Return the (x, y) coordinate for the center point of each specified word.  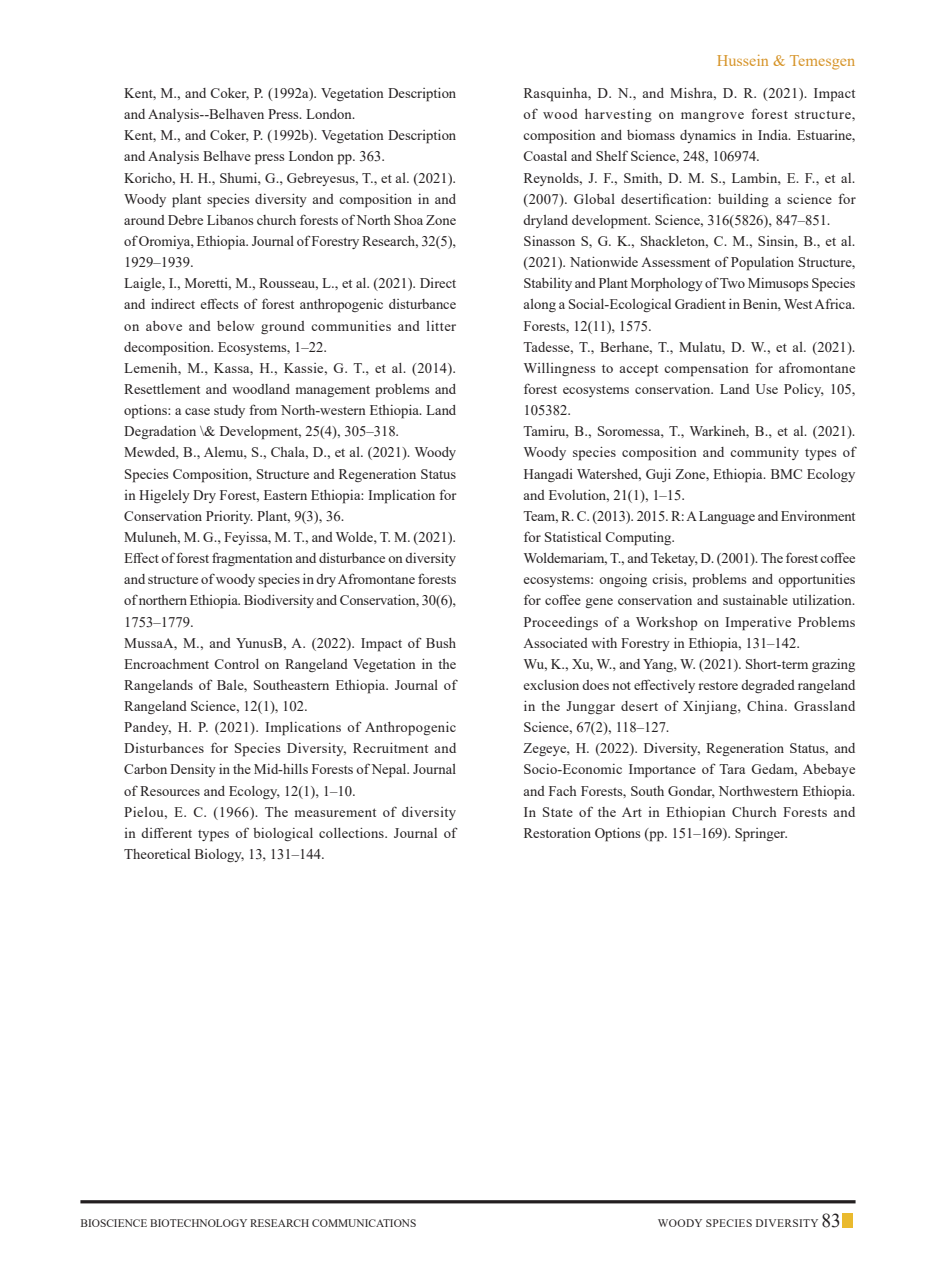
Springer (761, 835)
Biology (219, 855)
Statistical (573, 537)
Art (632, 812)
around (144, 220)
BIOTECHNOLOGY (198, 1223)
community (764, 453)
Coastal (545, 156)
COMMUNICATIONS (364, 1223)
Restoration (557, 833)
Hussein (742, 60)
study (229, 411)
